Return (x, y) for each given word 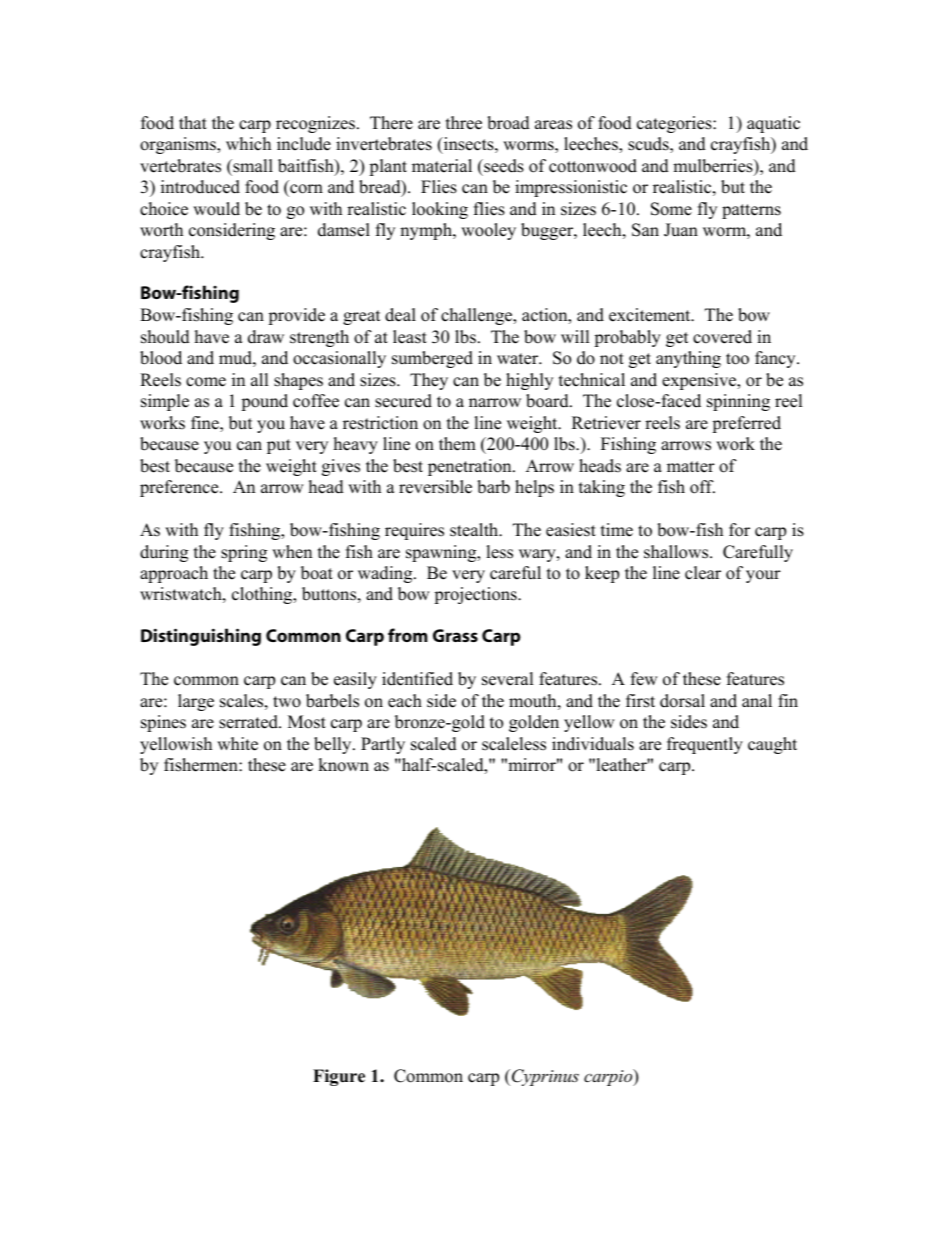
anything (688, 359)
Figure (339, 1077)
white (237, 744)
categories (675, 124)
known (343, 765)
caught (772, 745)
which (248, 144)
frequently (705, 745)
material (442, 166)
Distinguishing (201, 637)
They (429, 381)
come (206, 382)
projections (476, 595)
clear (703, 573)
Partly (383, 745)
